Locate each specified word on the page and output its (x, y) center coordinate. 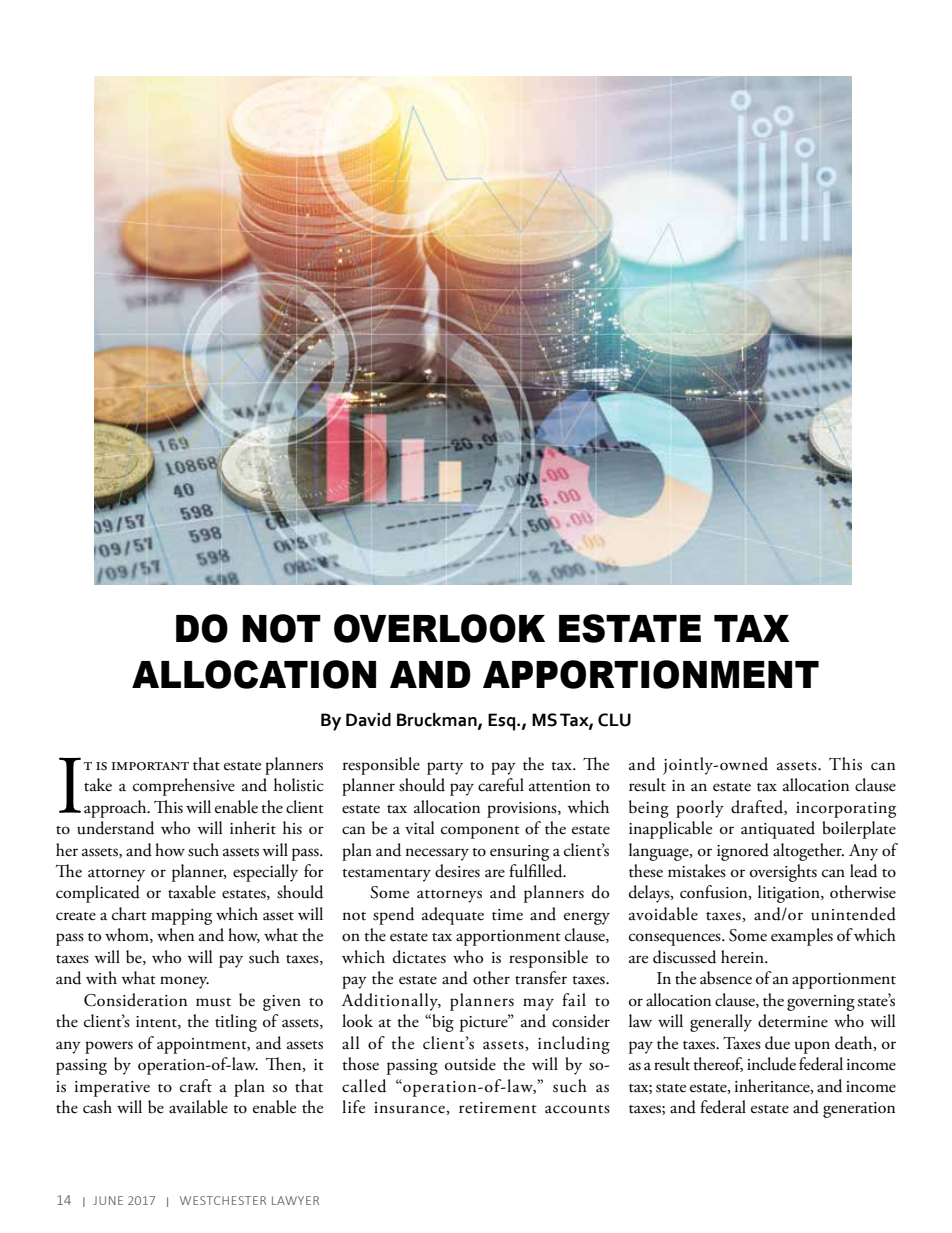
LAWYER (295, 1200)
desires (457, 871)
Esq (503, 722)
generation (859, 1110)
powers (109, 1047)
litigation (790, 894)
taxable (192, 892)
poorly (700, 809)
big (442, 1023)
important (150, 766)
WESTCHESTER (223, 1200)
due (777, 1043)
